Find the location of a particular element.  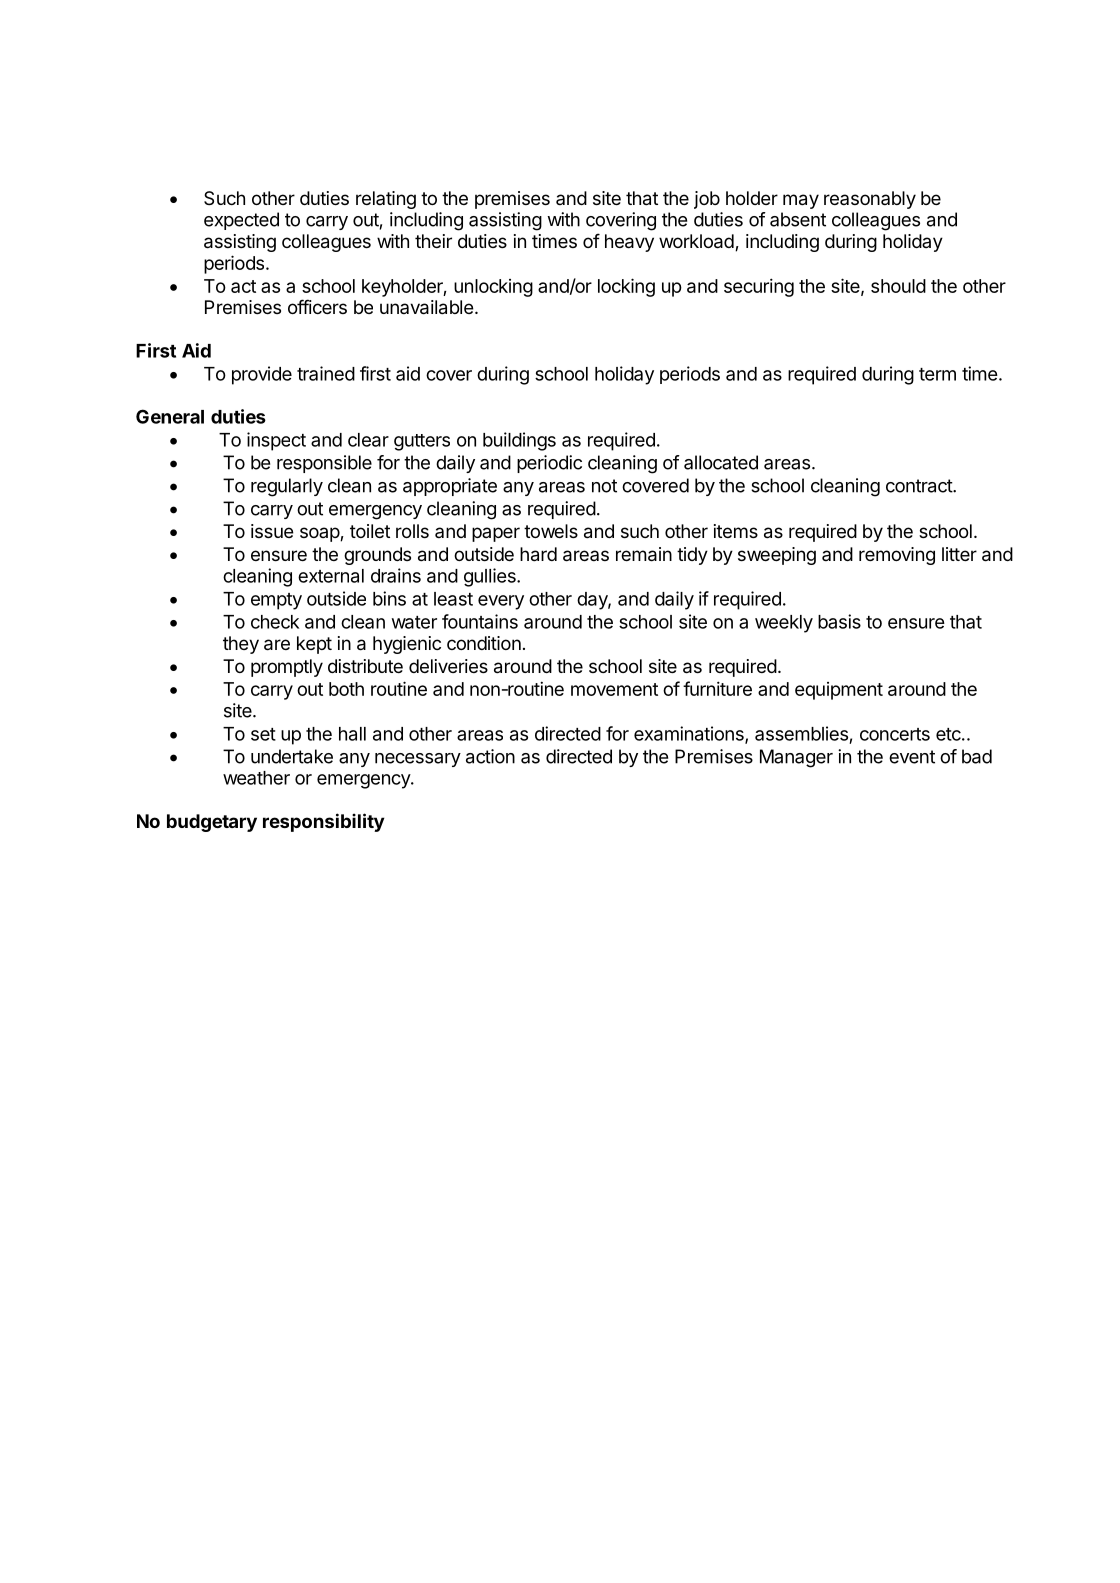

term is located at coordinates (937, 374).
